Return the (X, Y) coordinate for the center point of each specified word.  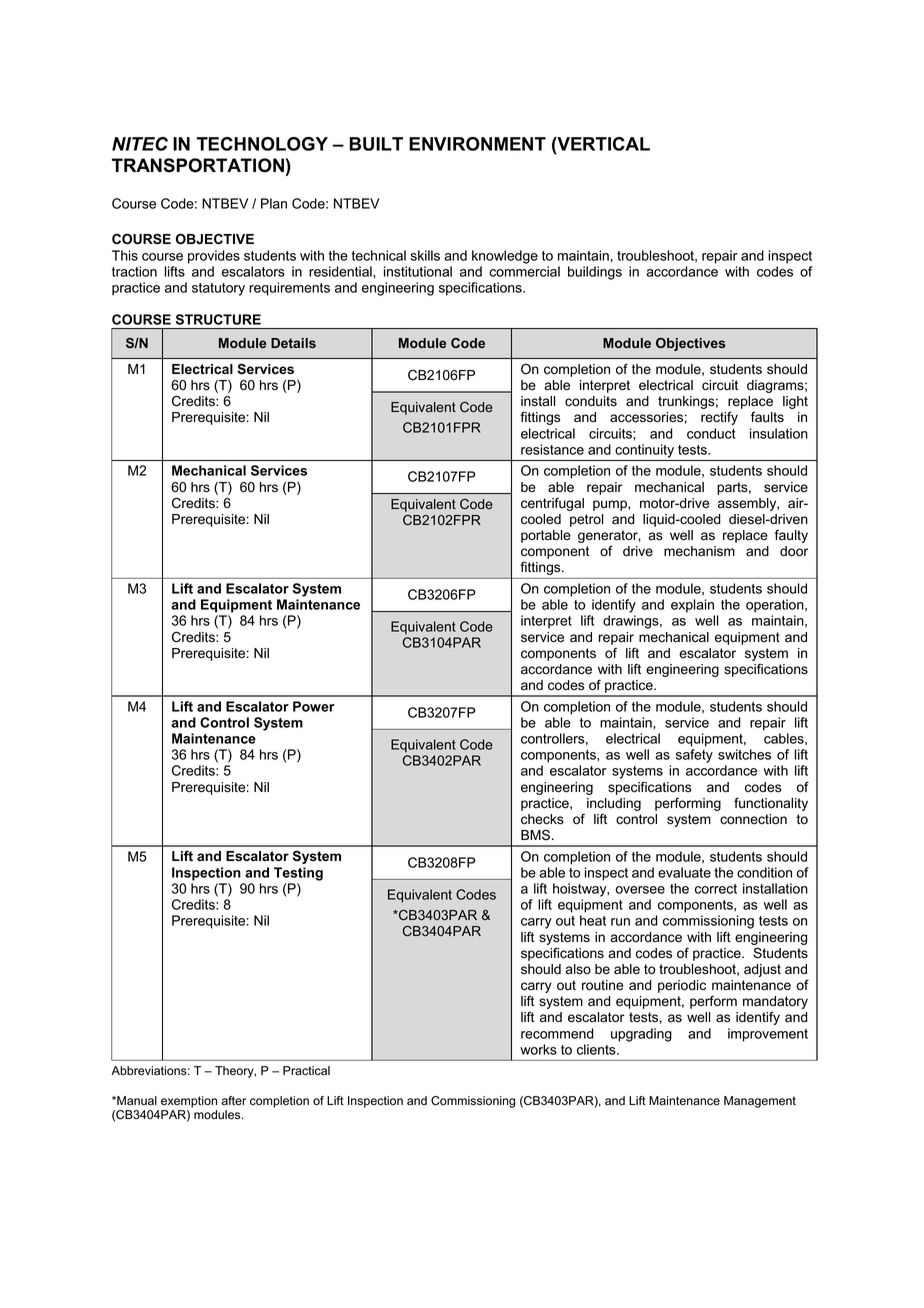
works (538, 1049)
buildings (595, 273)
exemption (189, 1102)
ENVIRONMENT (477, 144)
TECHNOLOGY (262, 144)
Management (760, 1102)
